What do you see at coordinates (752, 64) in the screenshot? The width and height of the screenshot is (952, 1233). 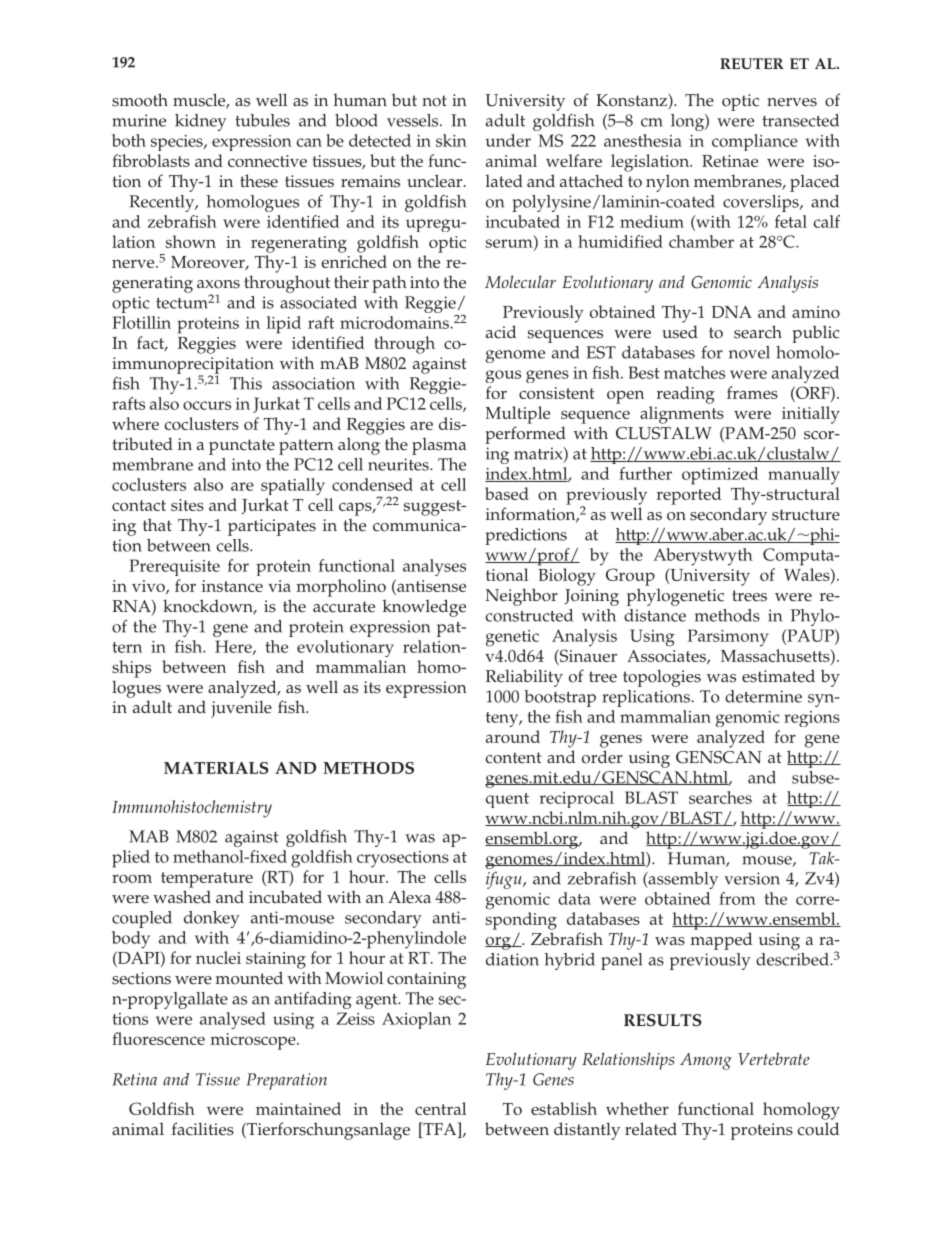 I see `REUTER` at bounding box center [752, 64].
